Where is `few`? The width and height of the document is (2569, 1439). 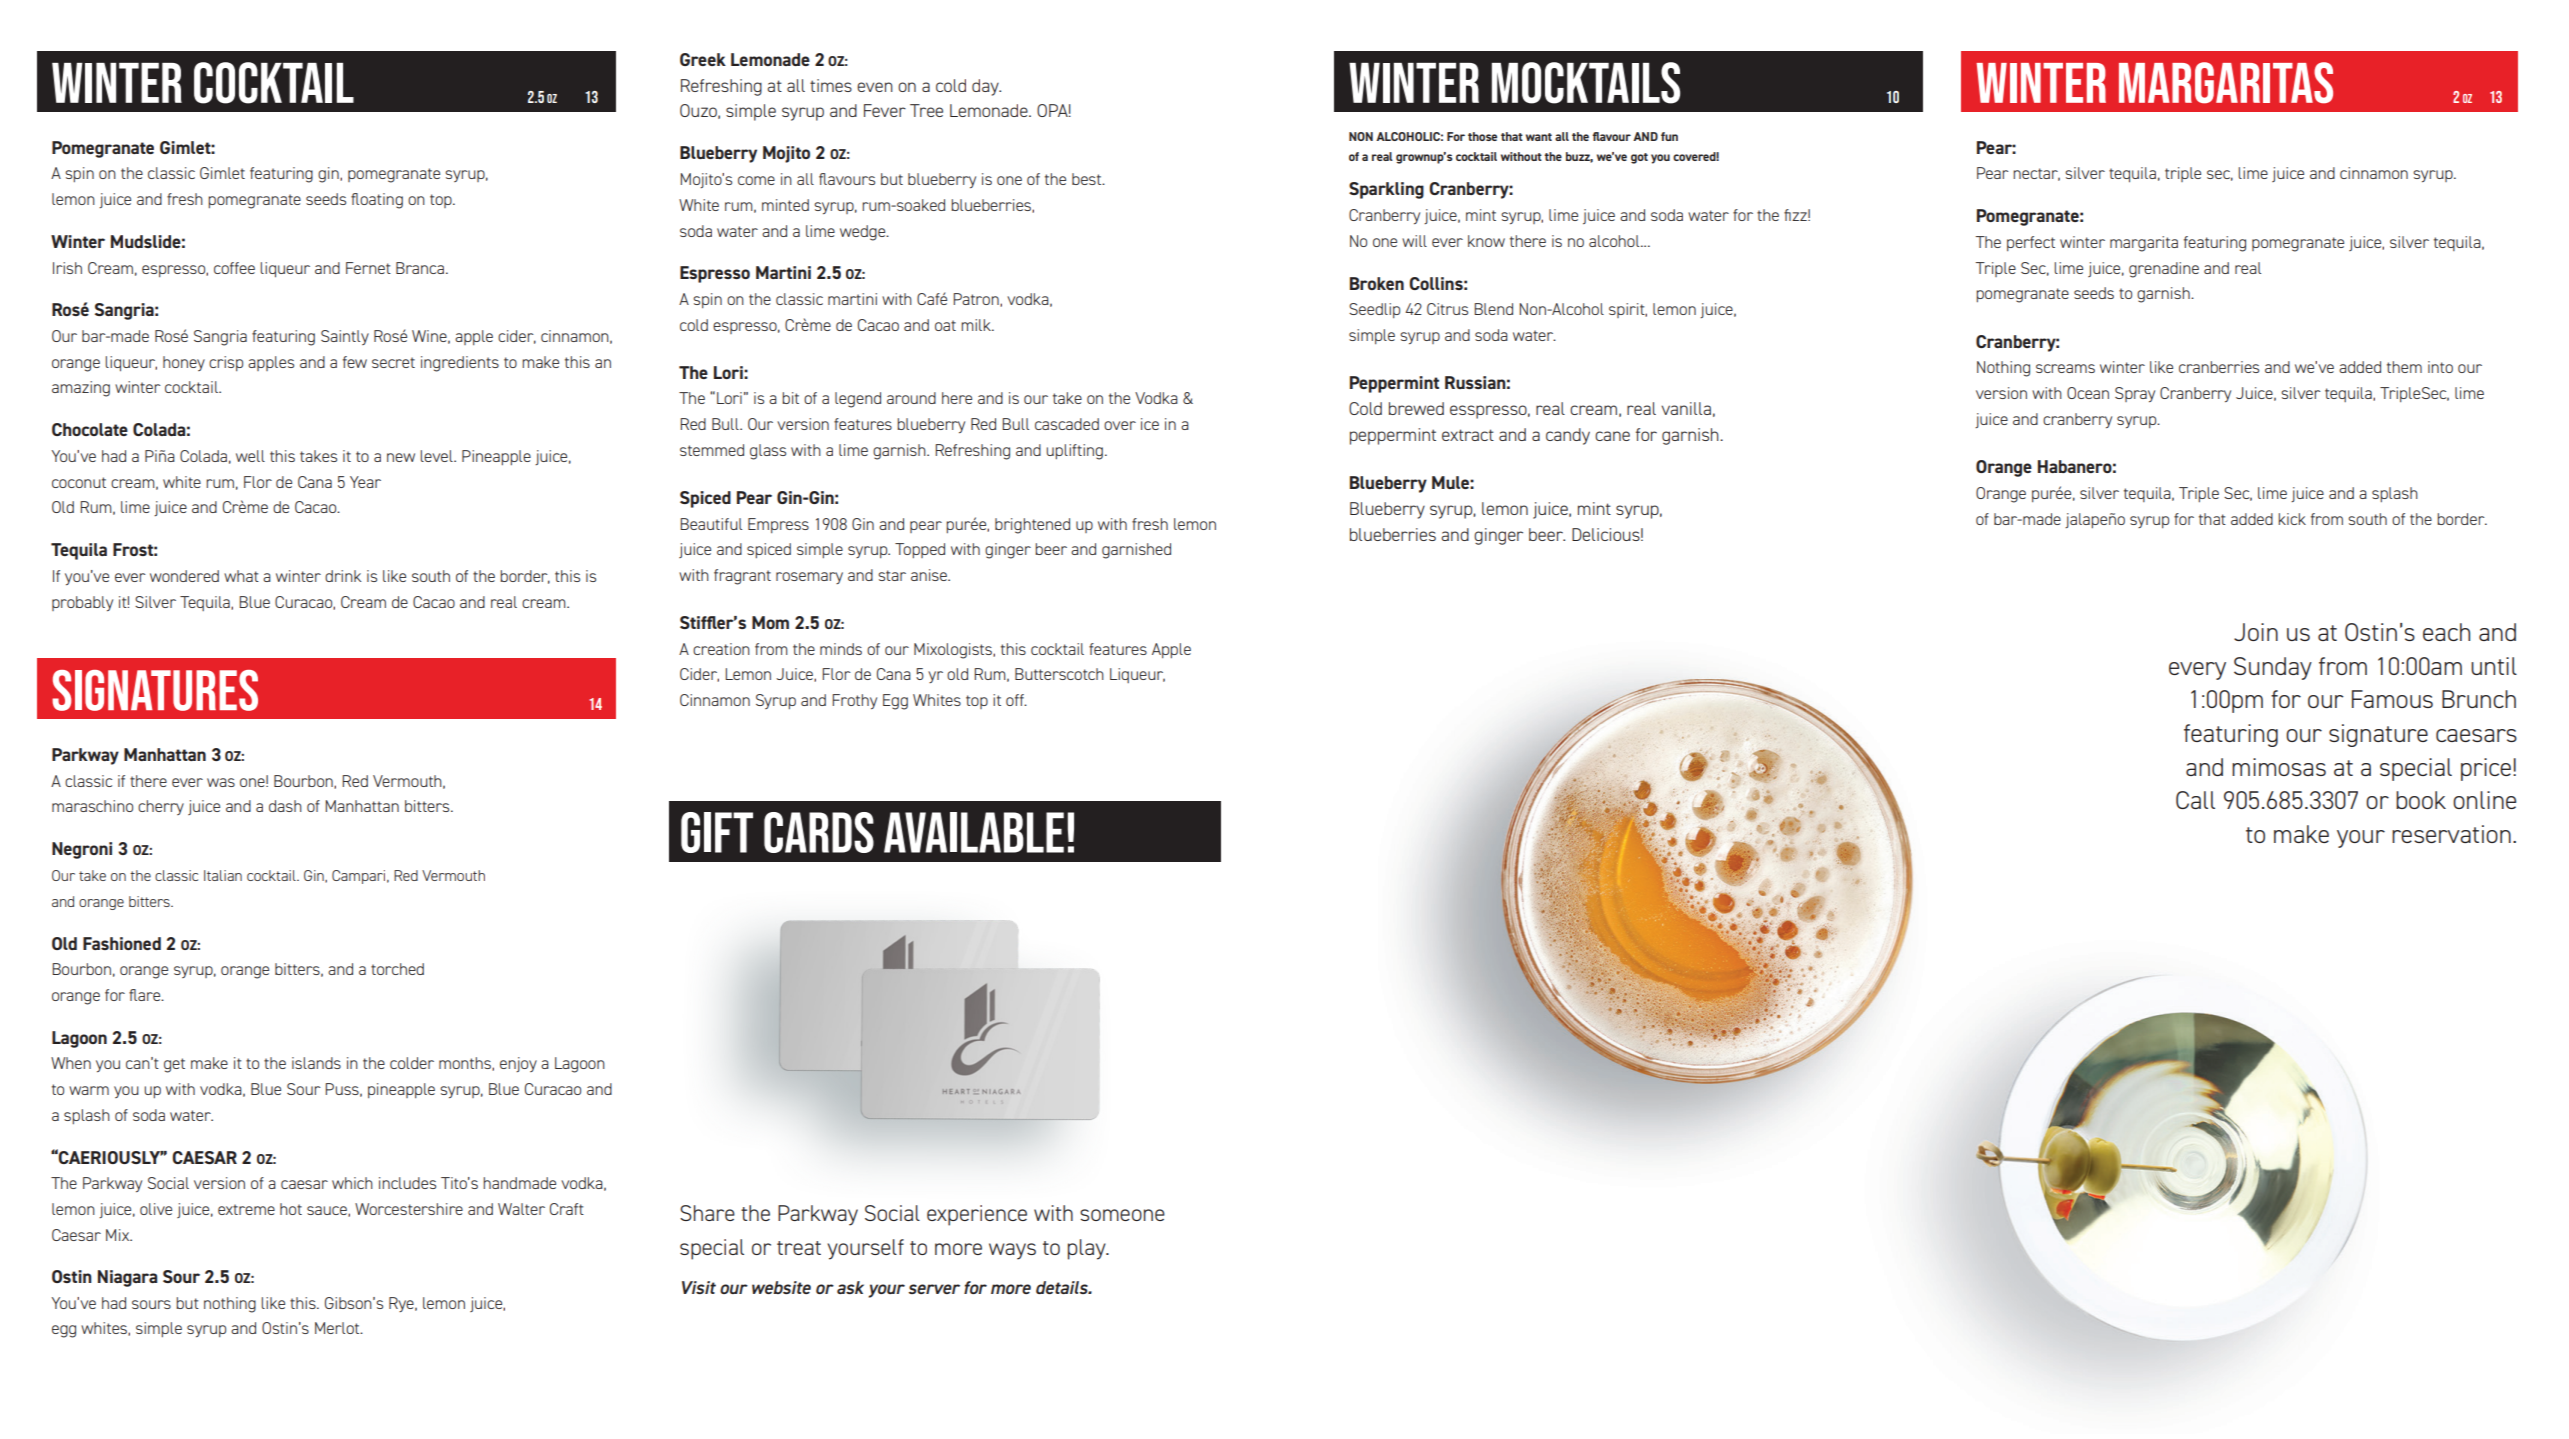 few is located at coordinates (355, 362).
